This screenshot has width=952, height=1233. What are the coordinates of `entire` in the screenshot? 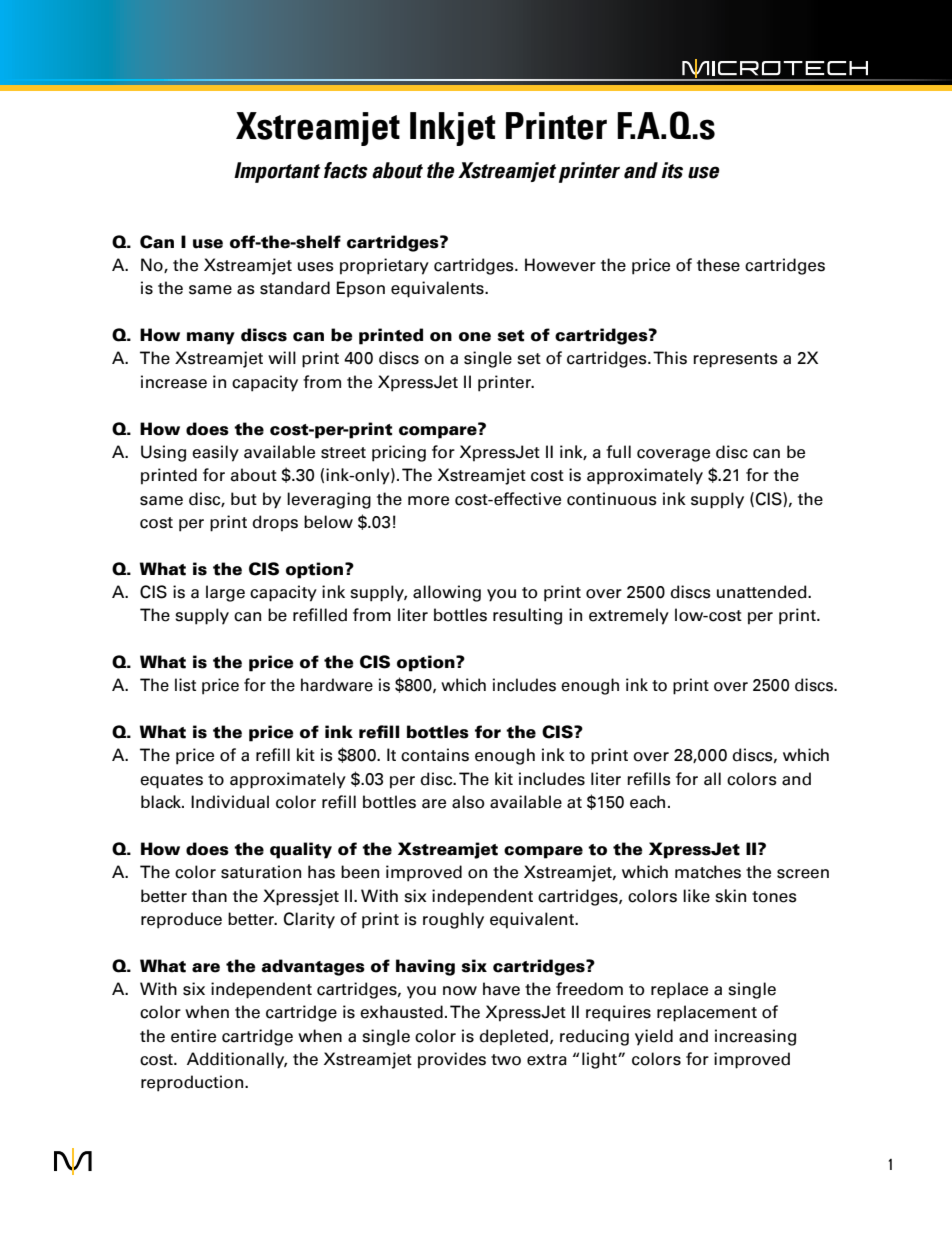 It's located at (193, 1036).
